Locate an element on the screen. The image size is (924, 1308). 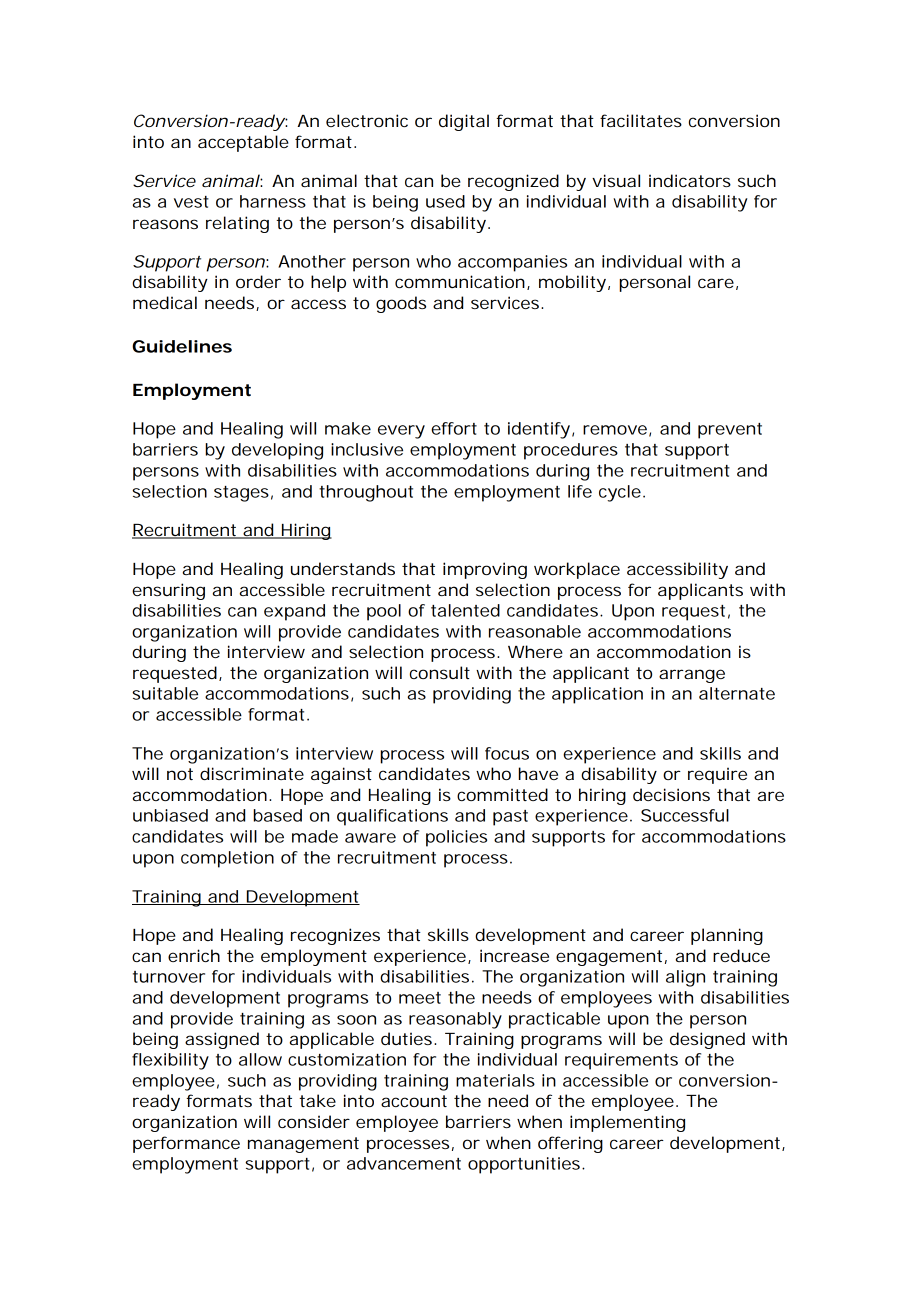
policies is located at coordinates (456, 838).
